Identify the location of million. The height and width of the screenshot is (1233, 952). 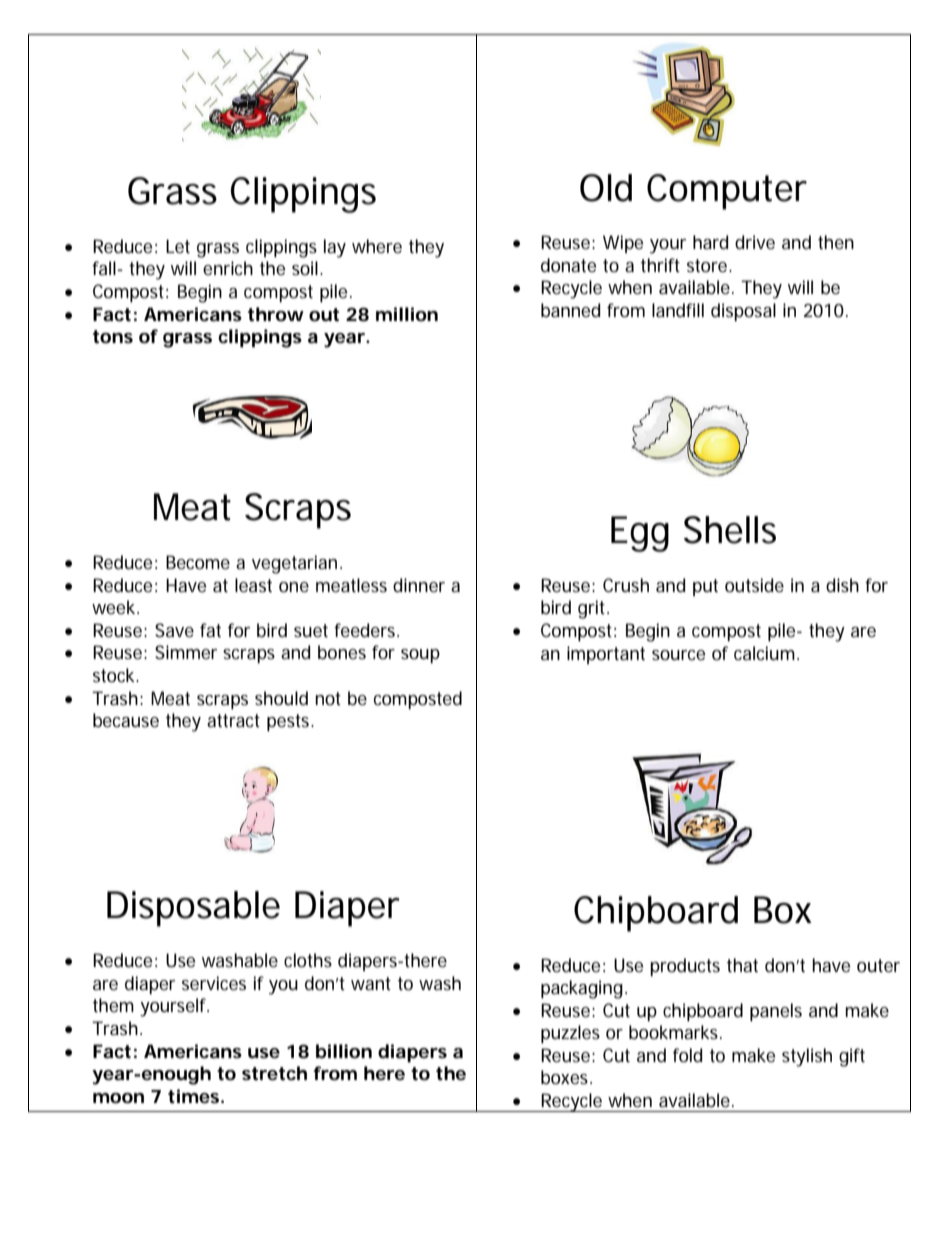
(407, 314).
